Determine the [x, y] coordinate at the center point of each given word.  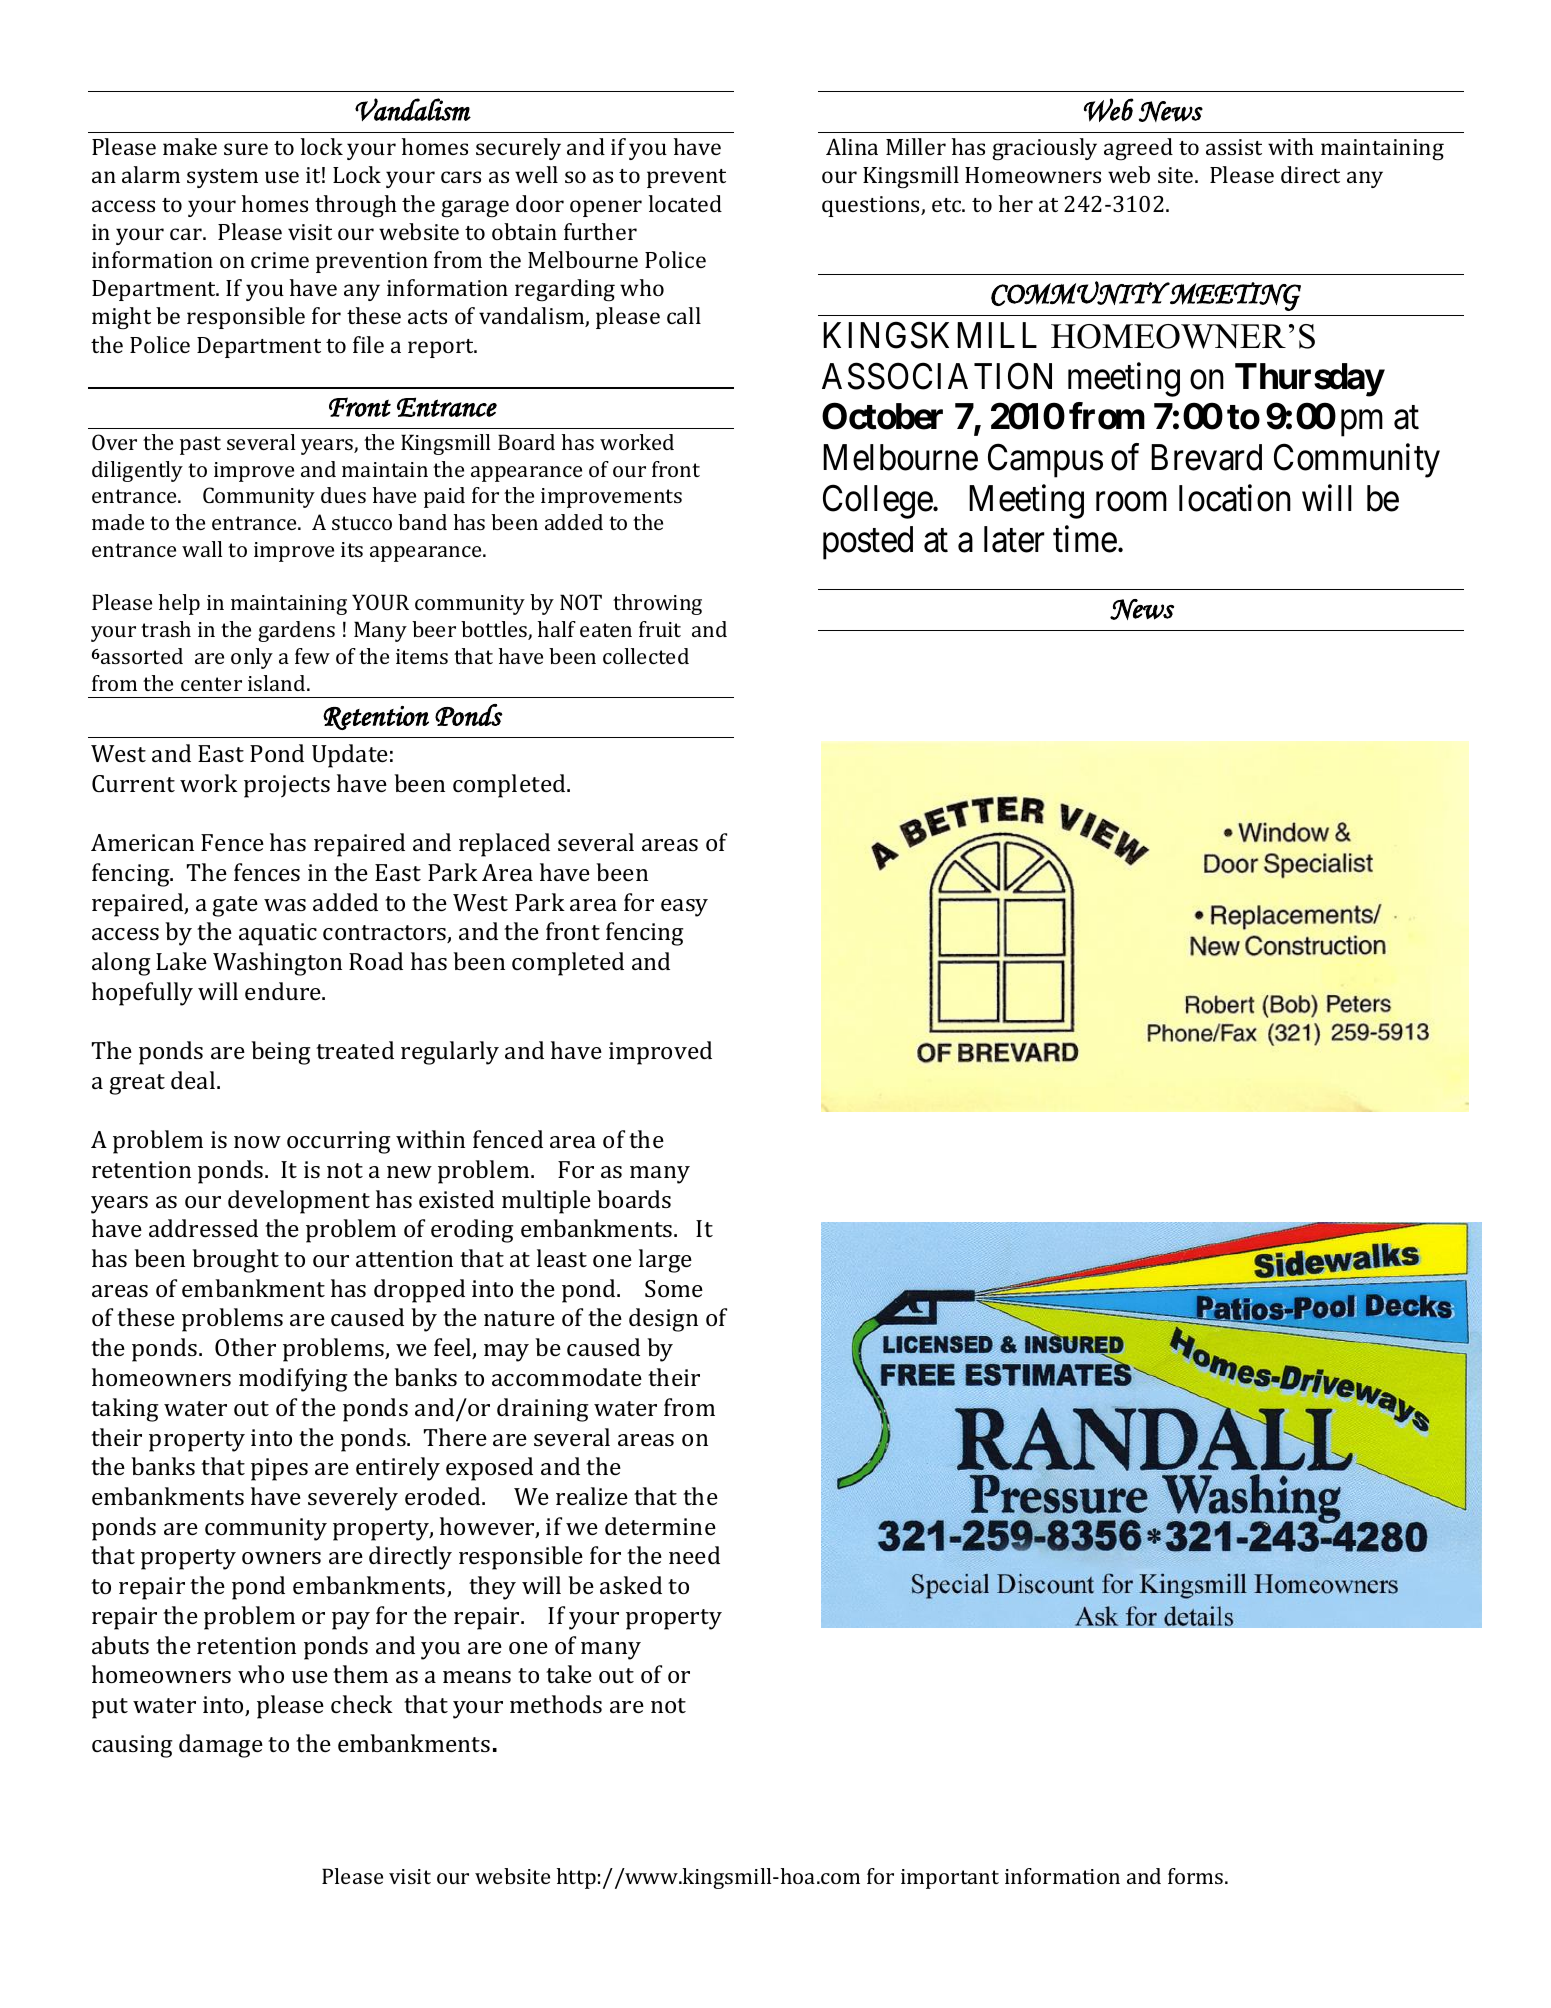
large [665, 1261]
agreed [1138, 149]
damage [221, 1746]
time [1085, 539]
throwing [657, 604]
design [663, 1320]
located [685, 203]
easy [684, 908]
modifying [293, 1380]
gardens [296, 631]
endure [284, 991]
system [222, 178]
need [694, 1555]
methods [556, 1704]
